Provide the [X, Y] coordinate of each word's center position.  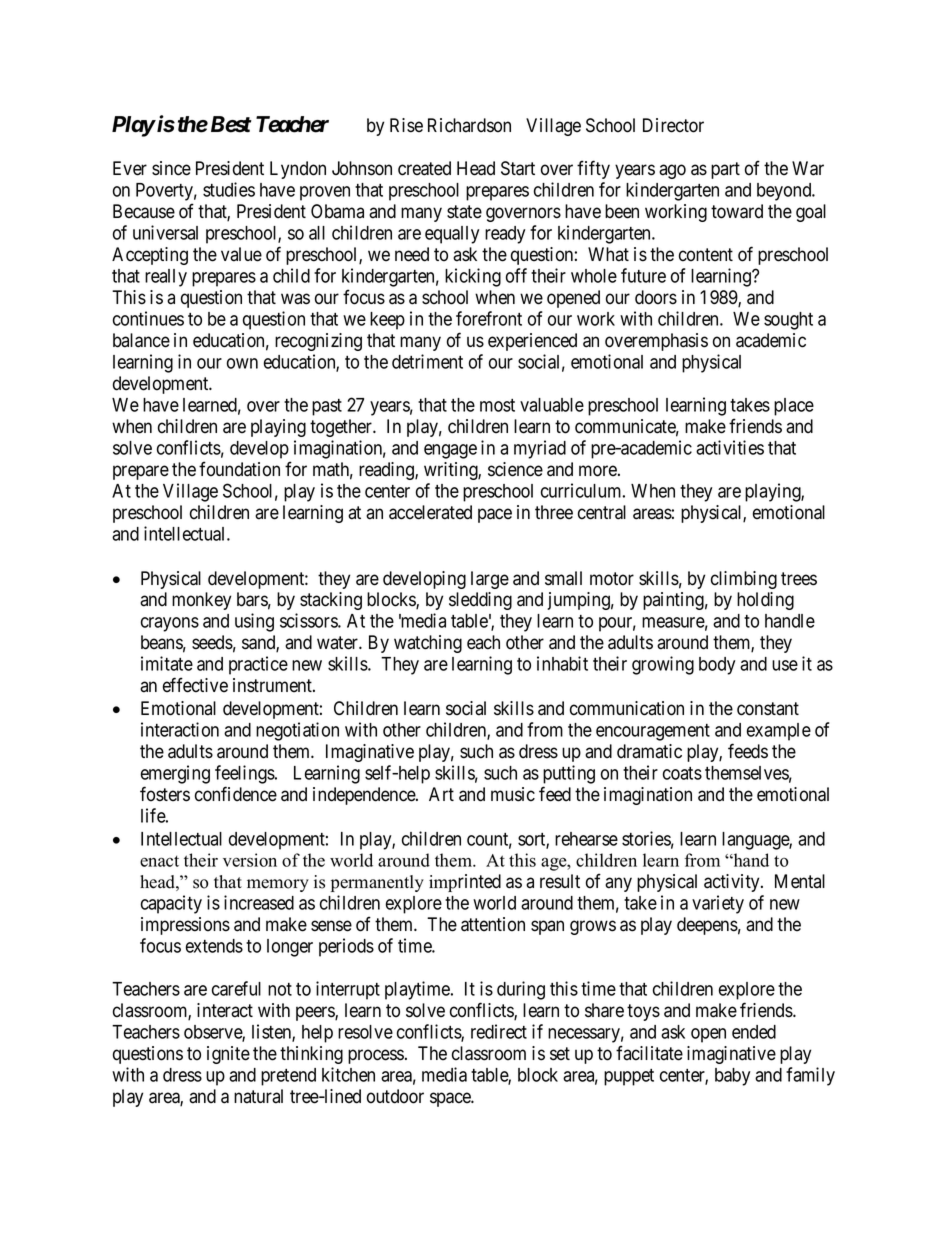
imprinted [465, 883]
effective [195, 685]
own [242, 363]
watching [428, 644]
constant [768, 709]
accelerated [430, 512]
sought [788, 321]
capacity [171, 904]
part [725, 170]
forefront [489, 318]
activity [733, 883]
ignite [228, 1055]
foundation [239, 469]
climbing [744, 580]
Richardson [469, 125]
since [171, 168]
